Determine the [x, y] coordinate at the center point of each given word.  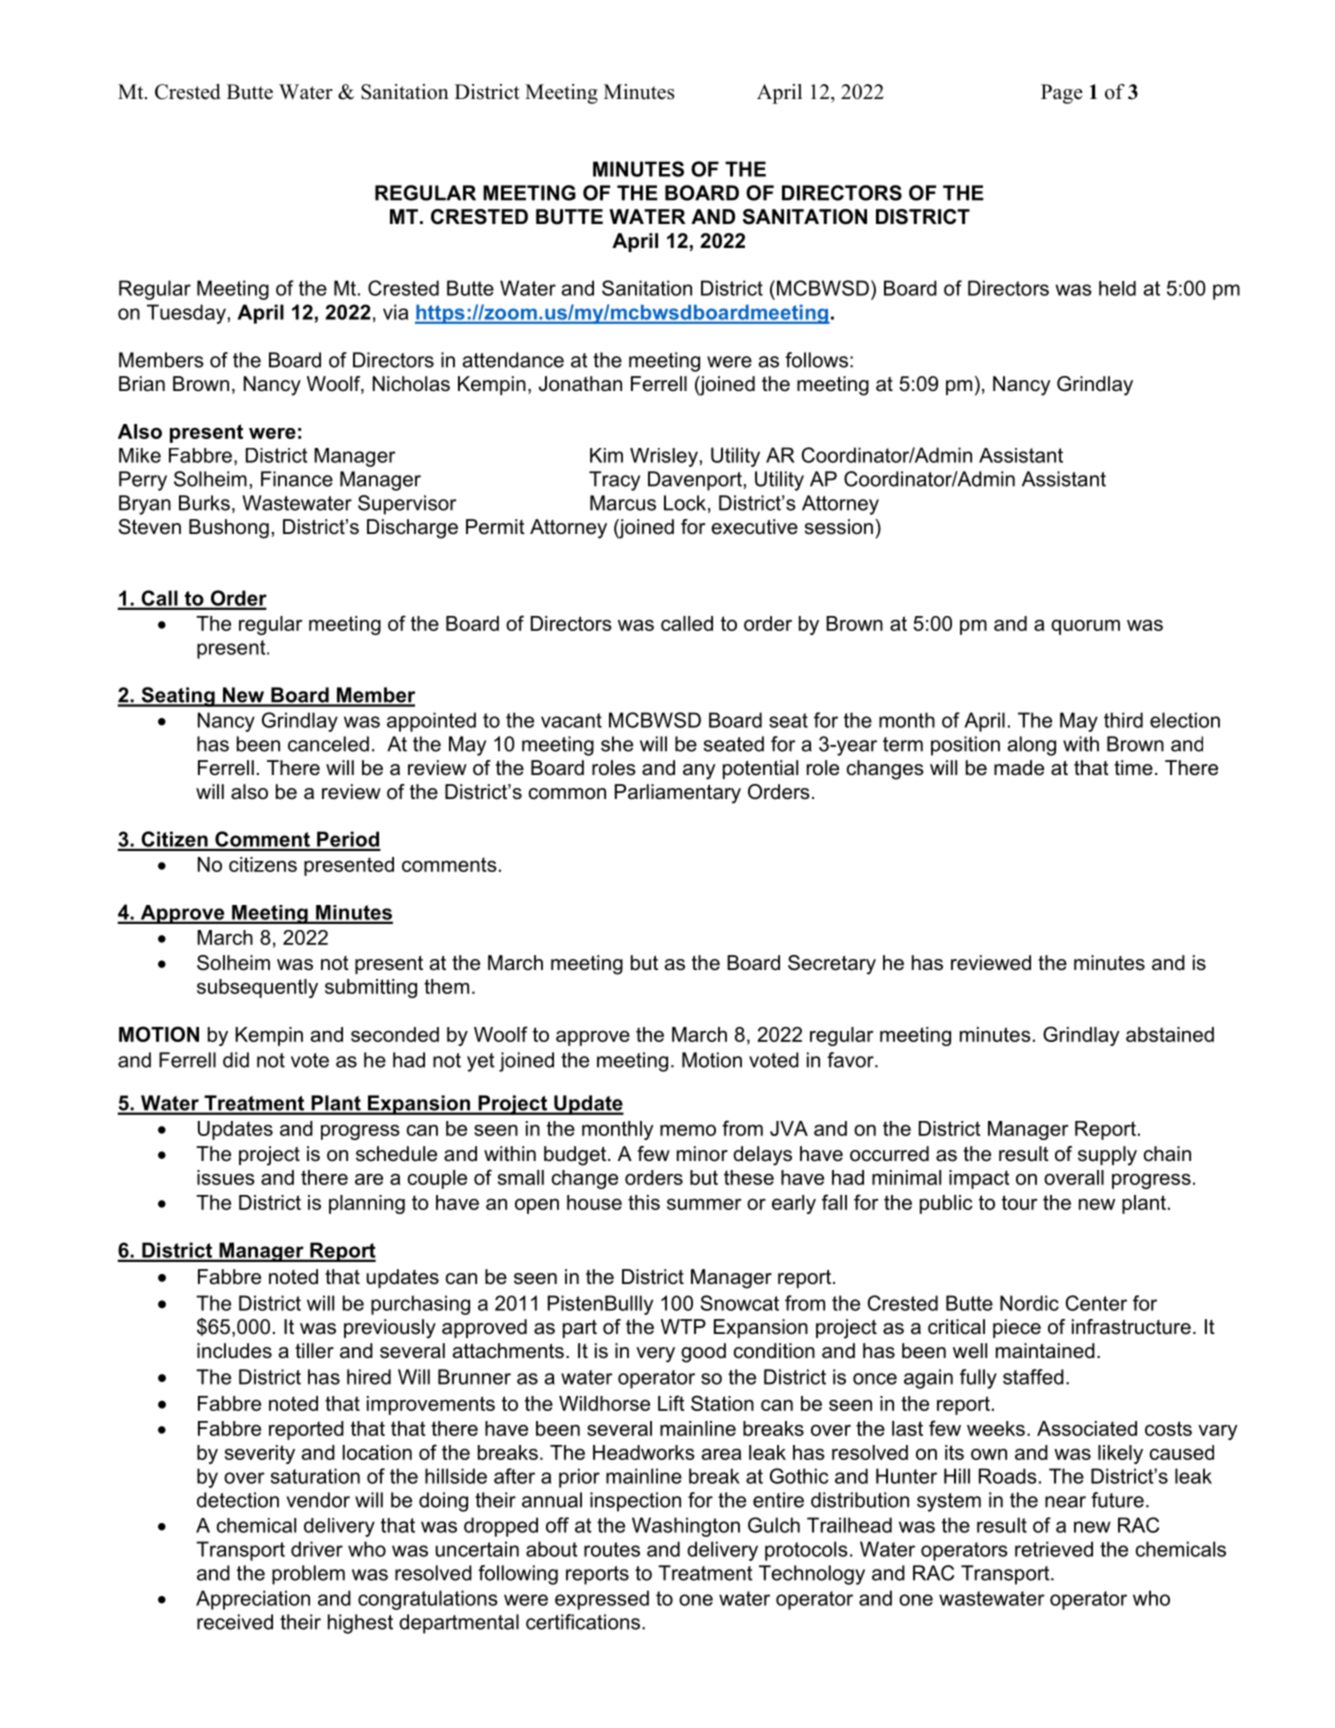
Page [1062, 94]
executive [754, 527]
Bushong [229, 529]
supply [1107, 1156]
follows [816, 360]
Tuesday [186, 314]
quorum [1085, 627]
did [236, 1060]
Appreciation [253, 1600]
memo [688, 1130]
